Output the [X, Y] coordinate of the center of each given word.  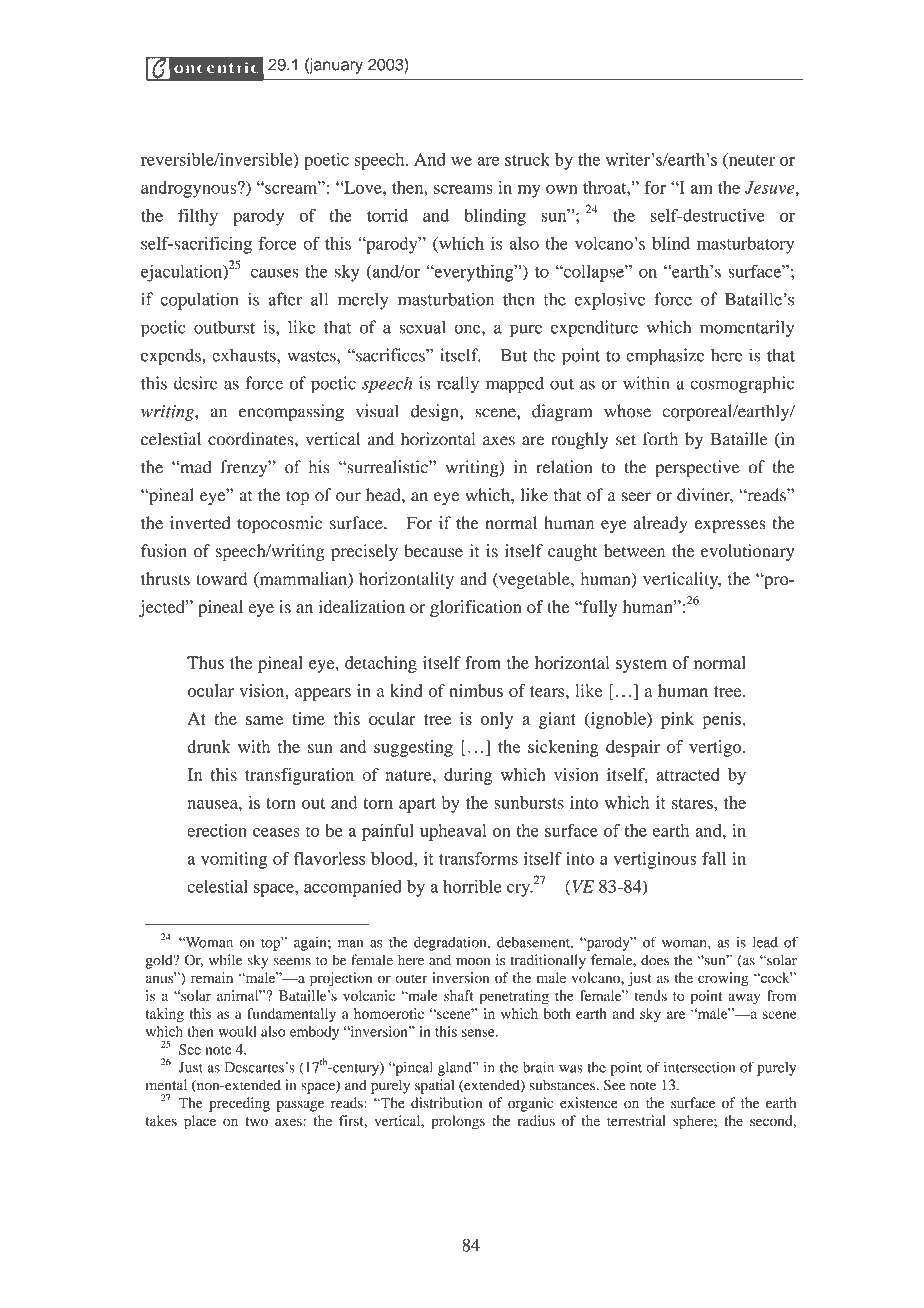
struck [527, 159]
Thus [205, 662]
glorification [476, 608]
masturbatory [745, 245]
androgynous [190, 189]
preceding [239, 1104]
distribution [446, 1103]
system [641, 665]
